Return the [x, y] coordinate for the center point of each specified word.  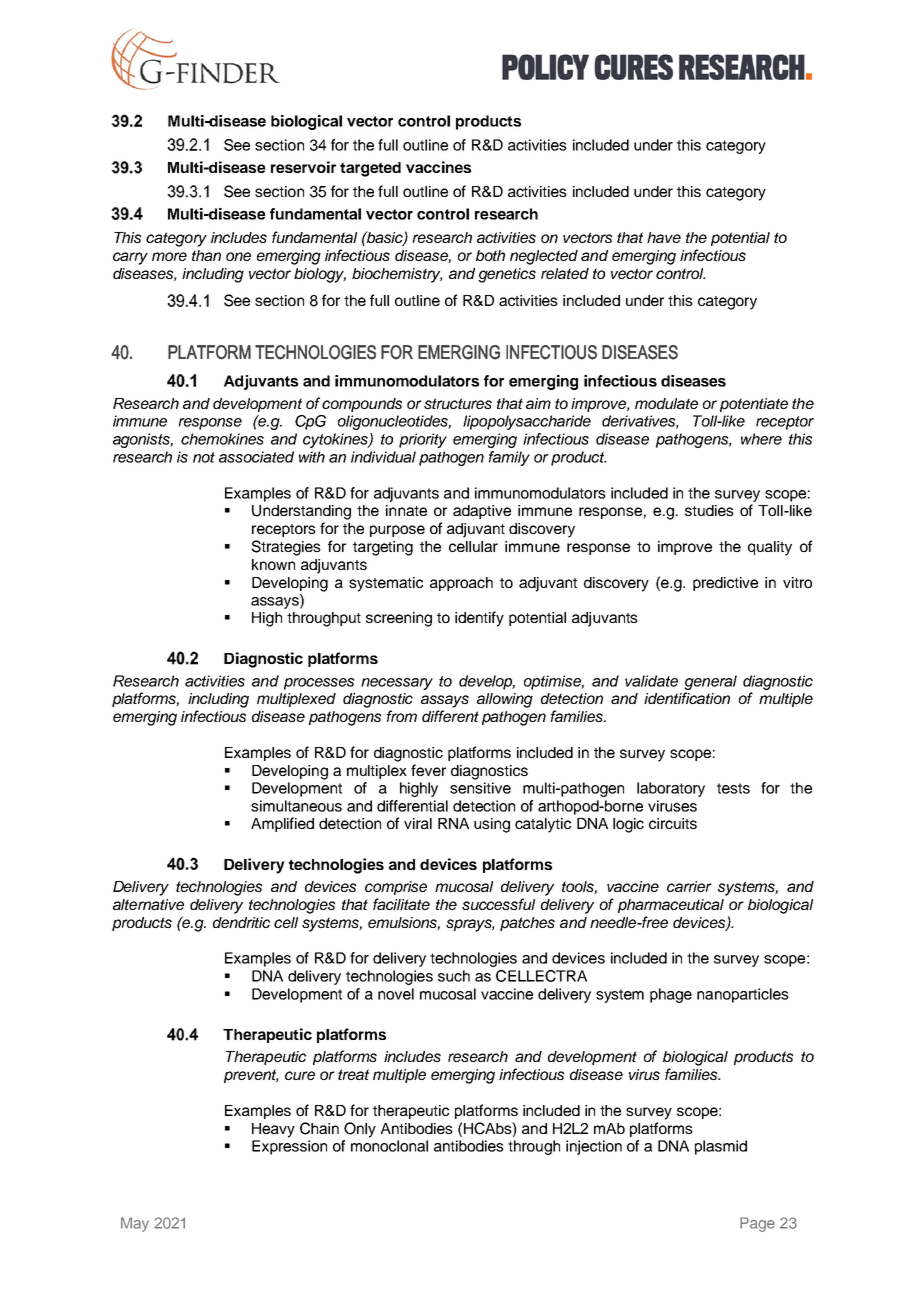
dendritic [241, 922]
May [135, 1224]
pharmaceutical [671, 906]
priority [423, 440]
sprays [470, 925]
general [710, 682]
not [204, 457]
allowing [505, 700]
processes [319, 684]
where [761, 439]
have [664, 237]
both [490, 255]
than [206, 255]
